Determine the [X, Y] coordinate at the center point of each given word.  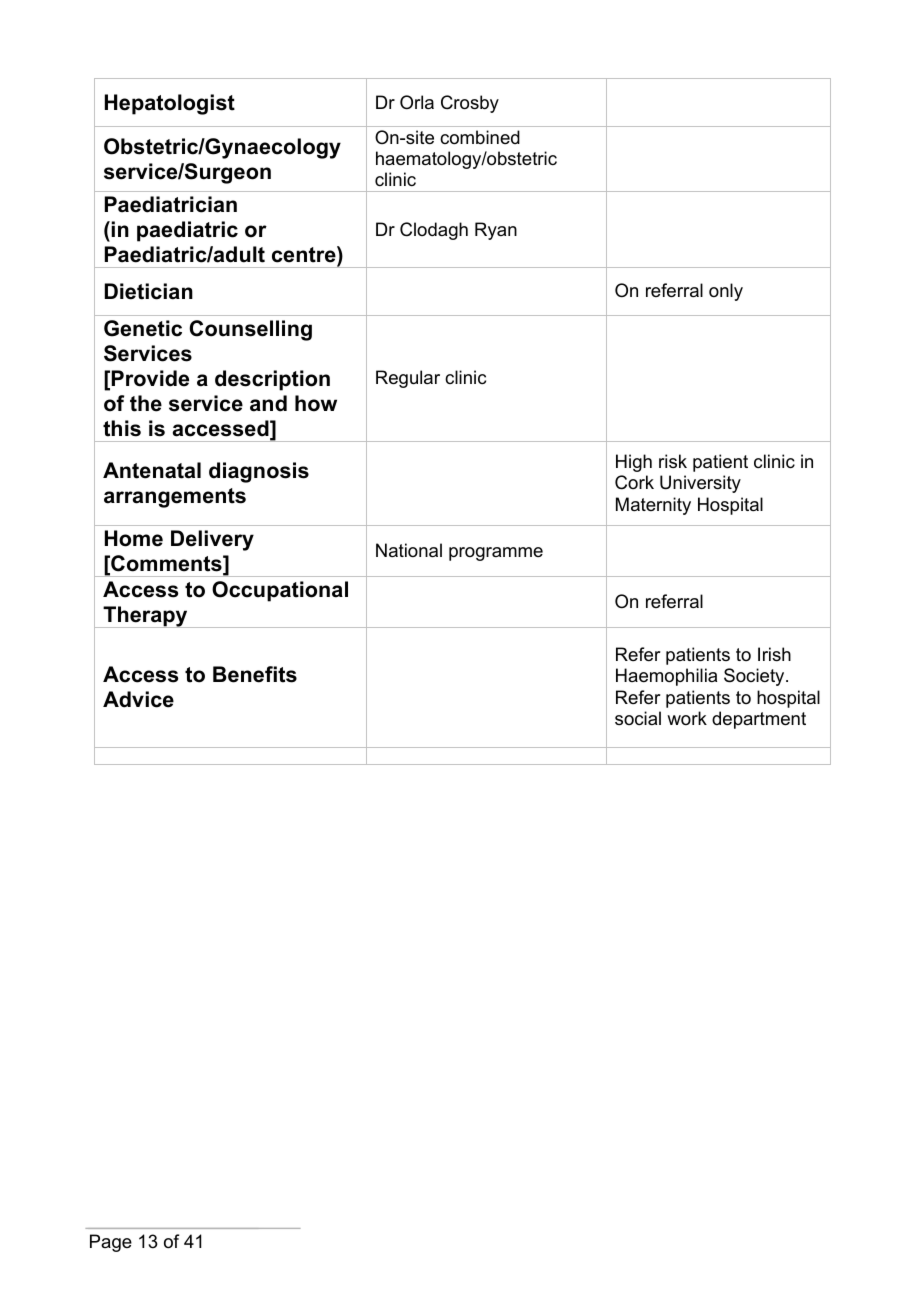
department [759, 720]
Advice [138, 699]
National [409, 550]
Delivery [212, 540]
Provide [150, 378]
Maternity [653, 506]
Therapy [145, 617]
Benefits [255, 674]
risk [673, 461]
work [687, 718]
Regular [408, 379]
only [726, 292]
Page [111, 1243]
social [638, 718]
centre [305, 254]
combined [480, 137]
